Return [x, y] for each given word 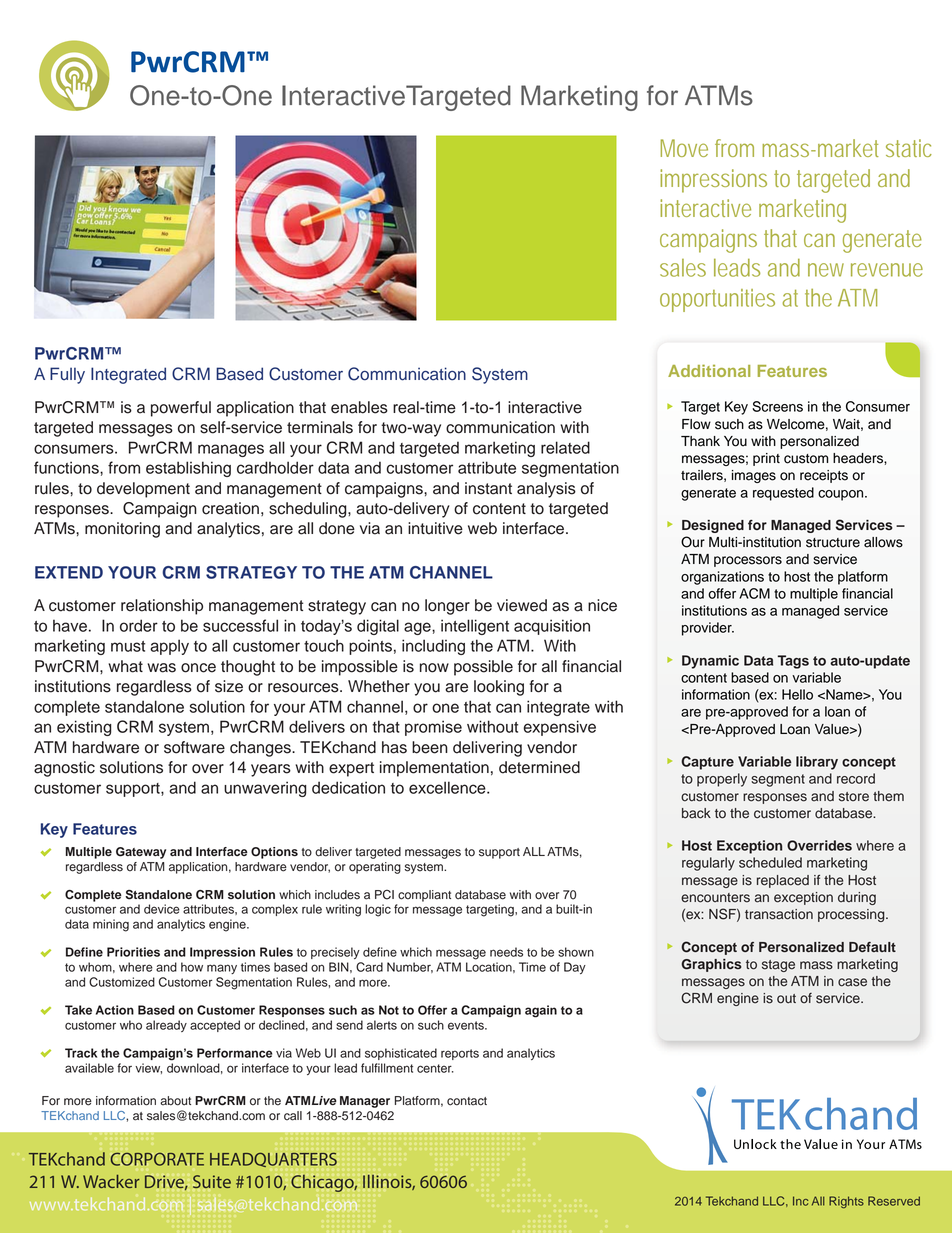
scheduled [770, 862]
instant [488, 488]
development [143, 490]
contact [467, 1101]
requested [783, 494]
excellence [448, 787]
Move [684, 148]
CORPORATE [157, 1159]
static [909, 148]
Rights [846, 1202]
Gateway [141, 853]
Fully [67, 375]
